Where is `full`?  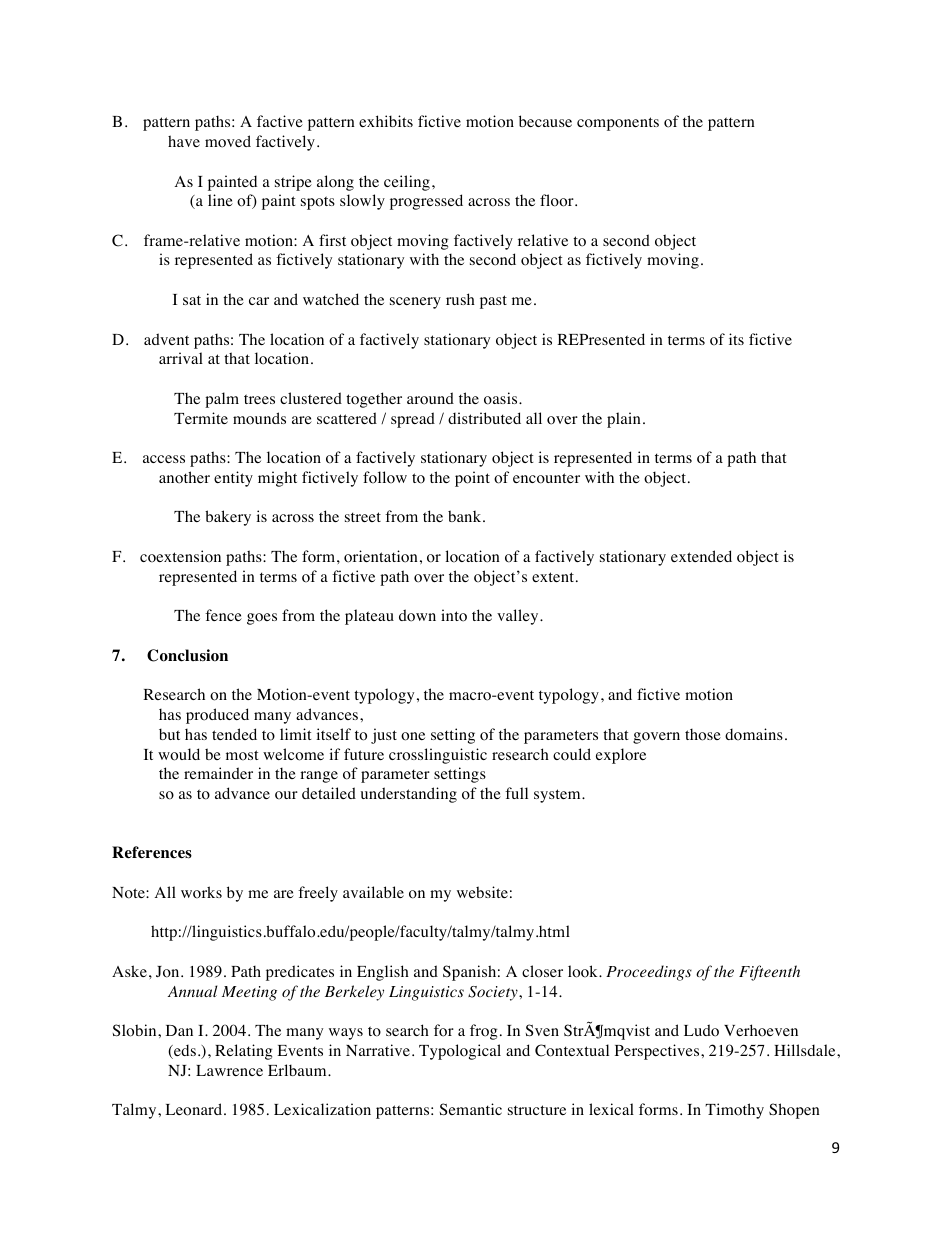
full is located at coordinates (516, 793).
